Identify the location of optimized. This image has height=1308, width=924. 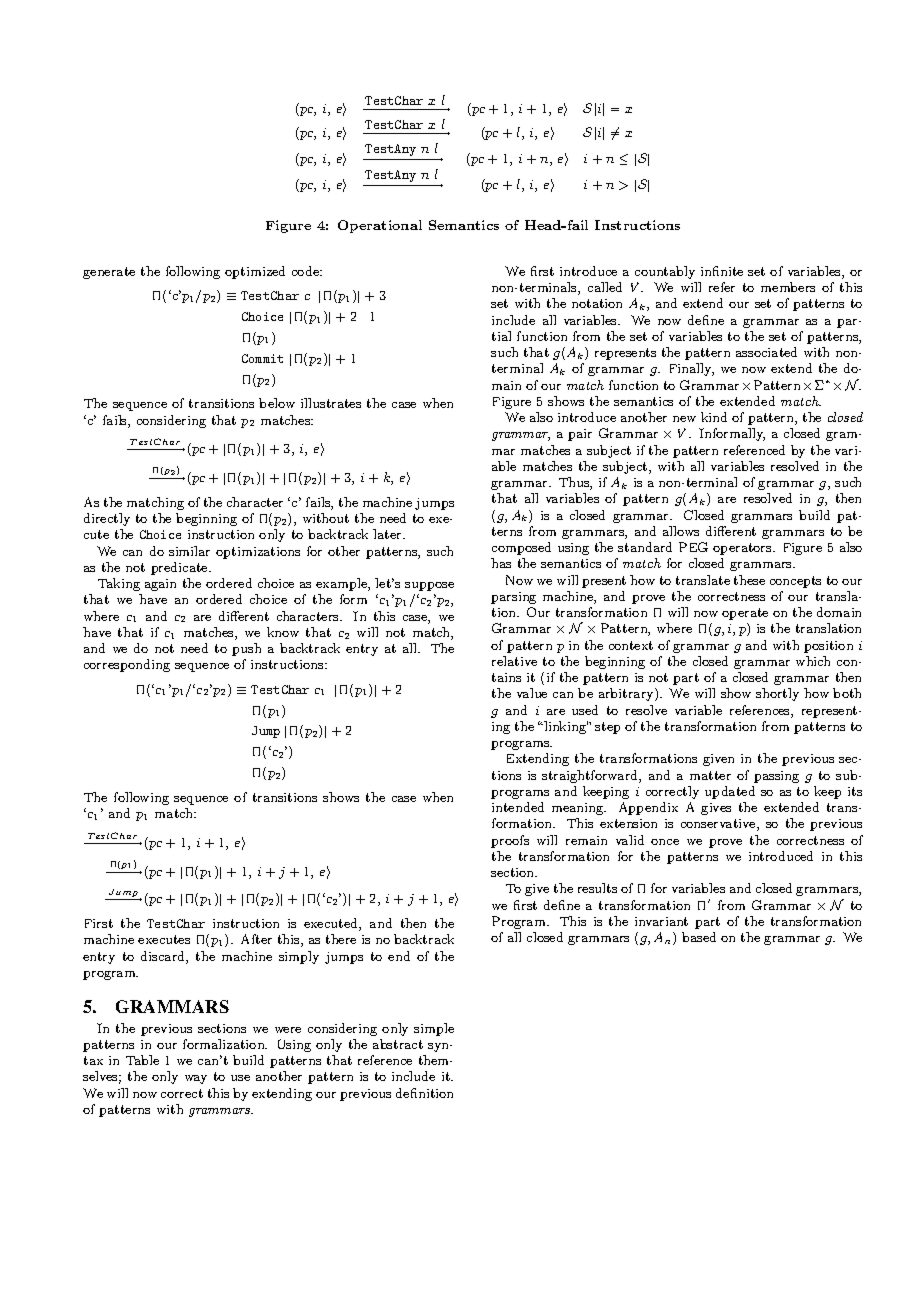
(255, 272).
